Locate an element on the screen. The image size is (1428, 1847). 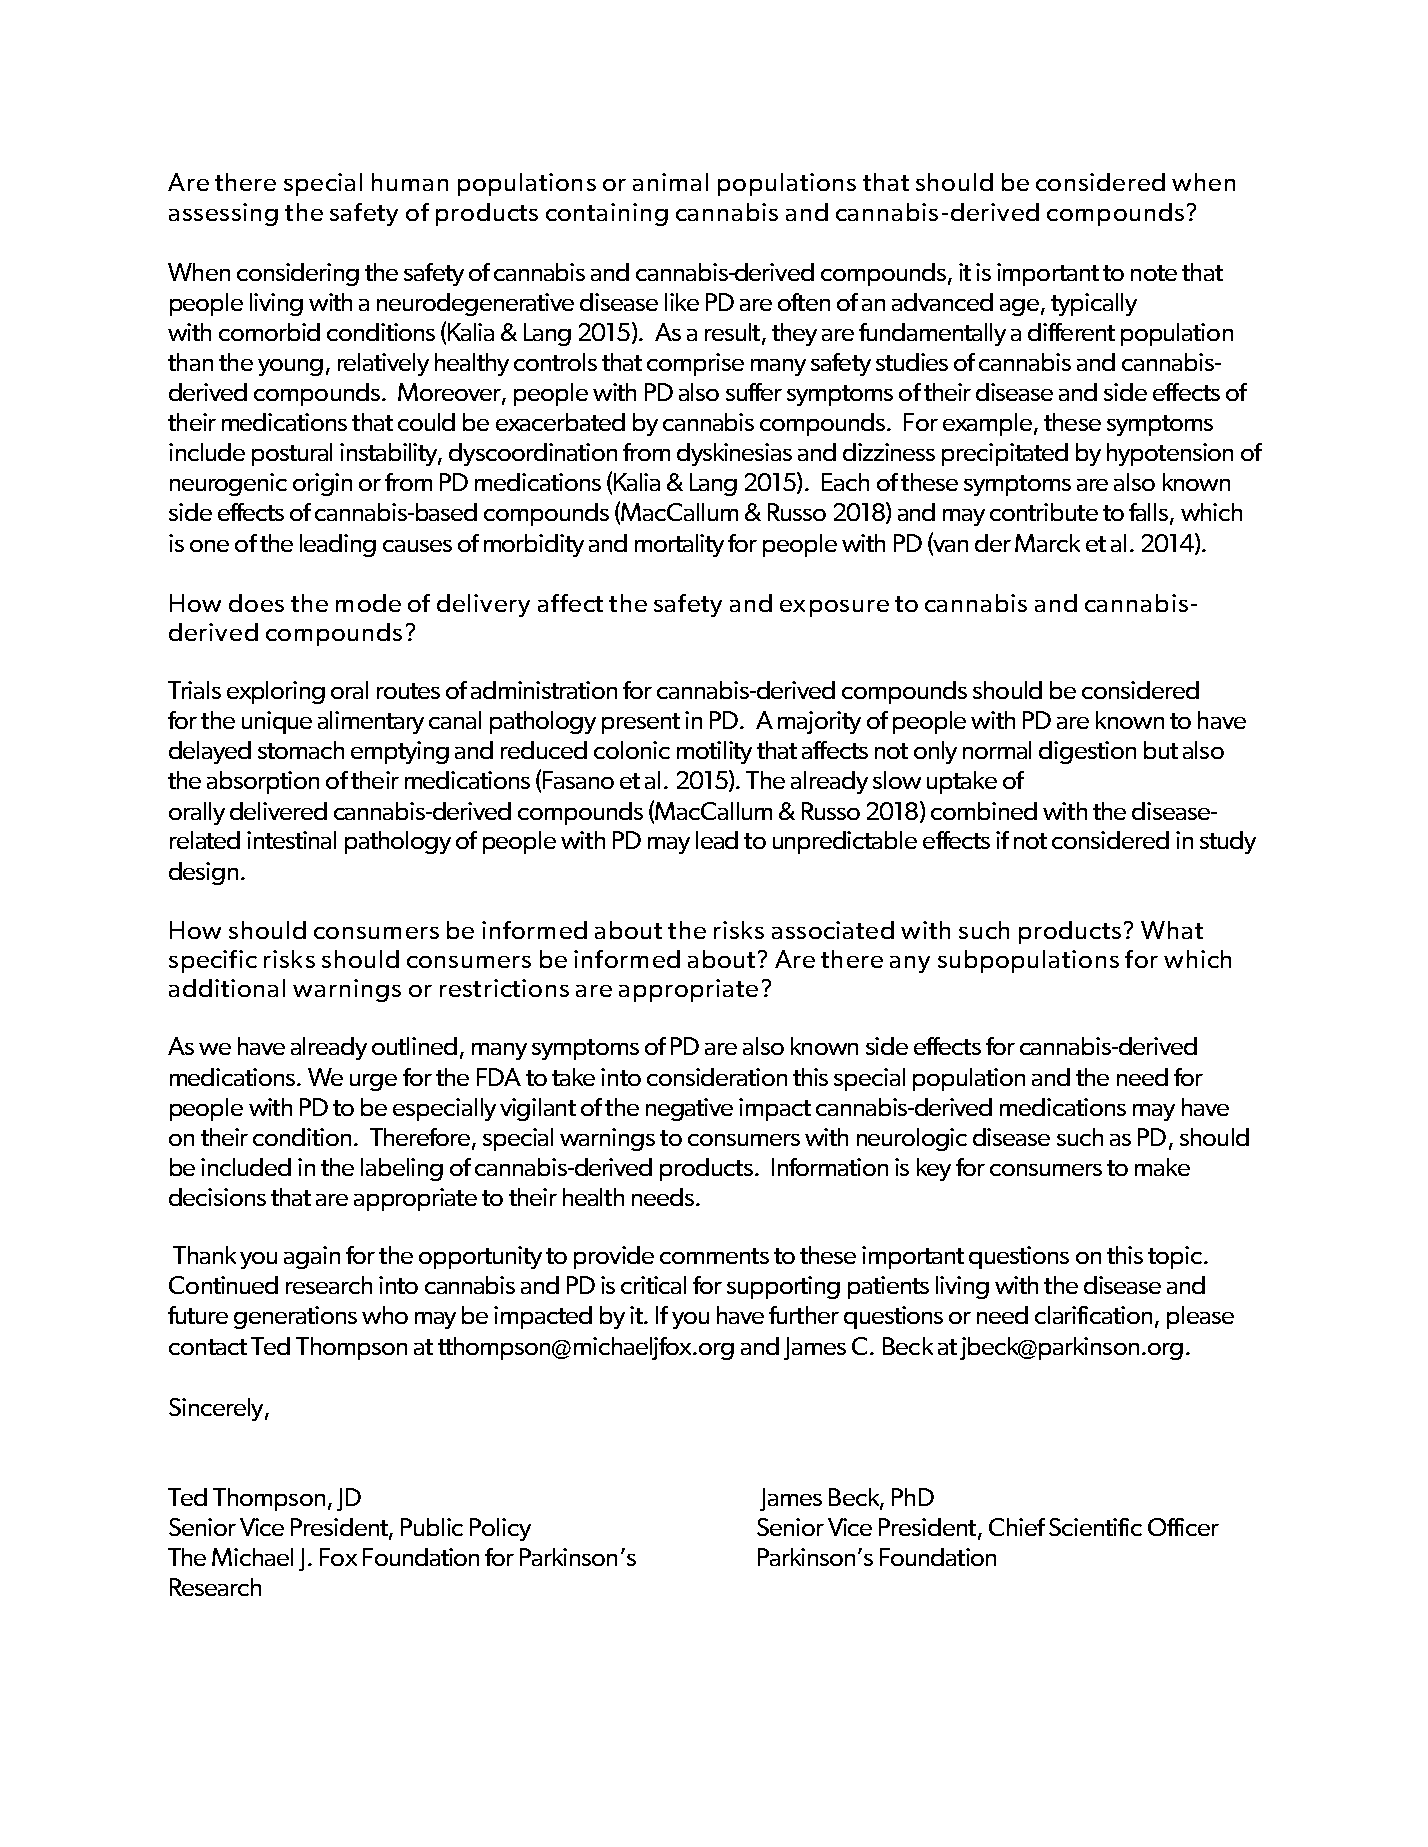
make is located at coordinates (1162, 1167).
